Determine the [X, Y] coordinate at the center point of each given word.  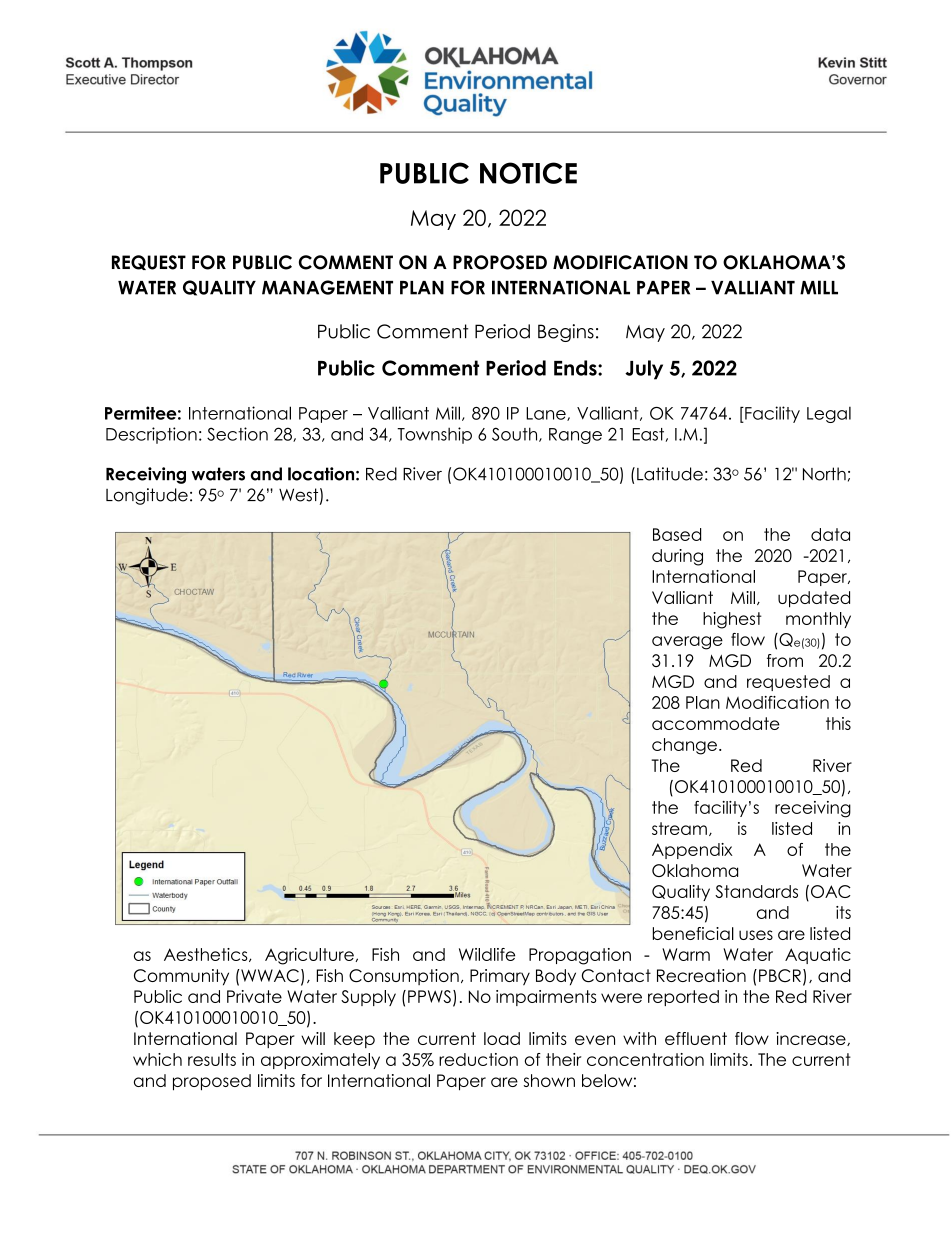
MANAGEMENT [327, 287]
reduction [478, 1059]
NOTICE [528, 173]
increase [812, 1039]
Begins [566, 333]
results [212, 1059]
